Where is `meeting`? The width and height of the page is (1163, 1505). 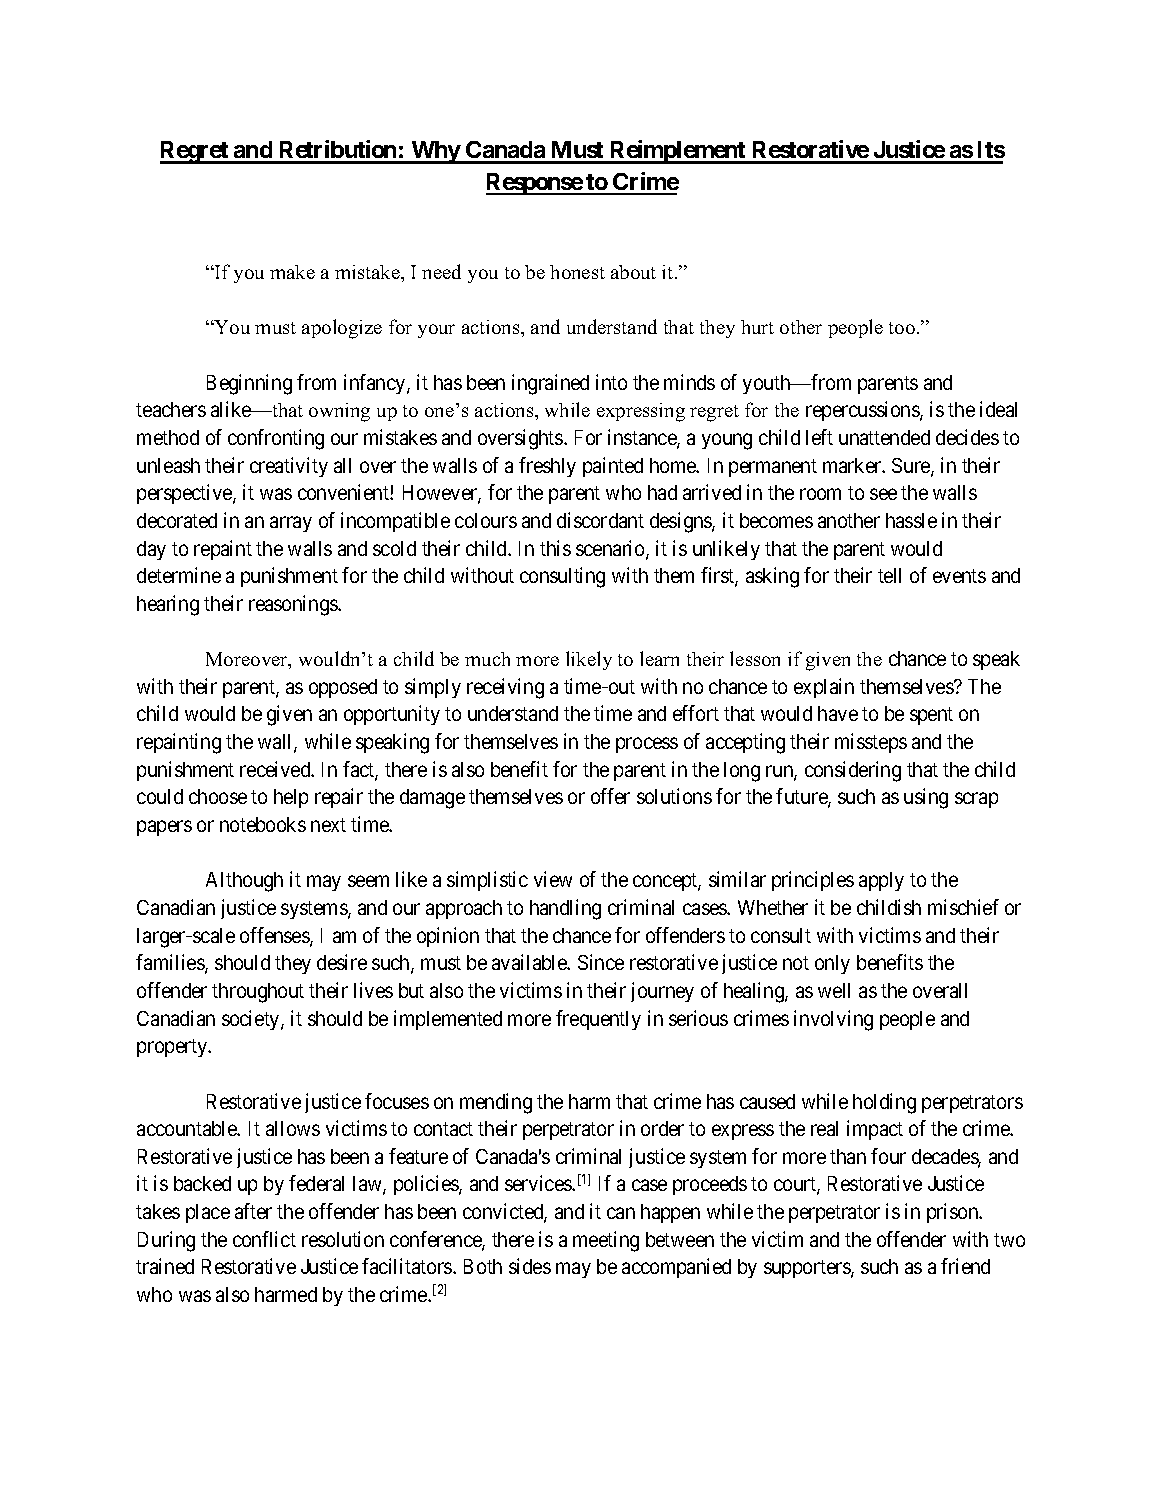
meeting is located at coordinates (606, 1241).
